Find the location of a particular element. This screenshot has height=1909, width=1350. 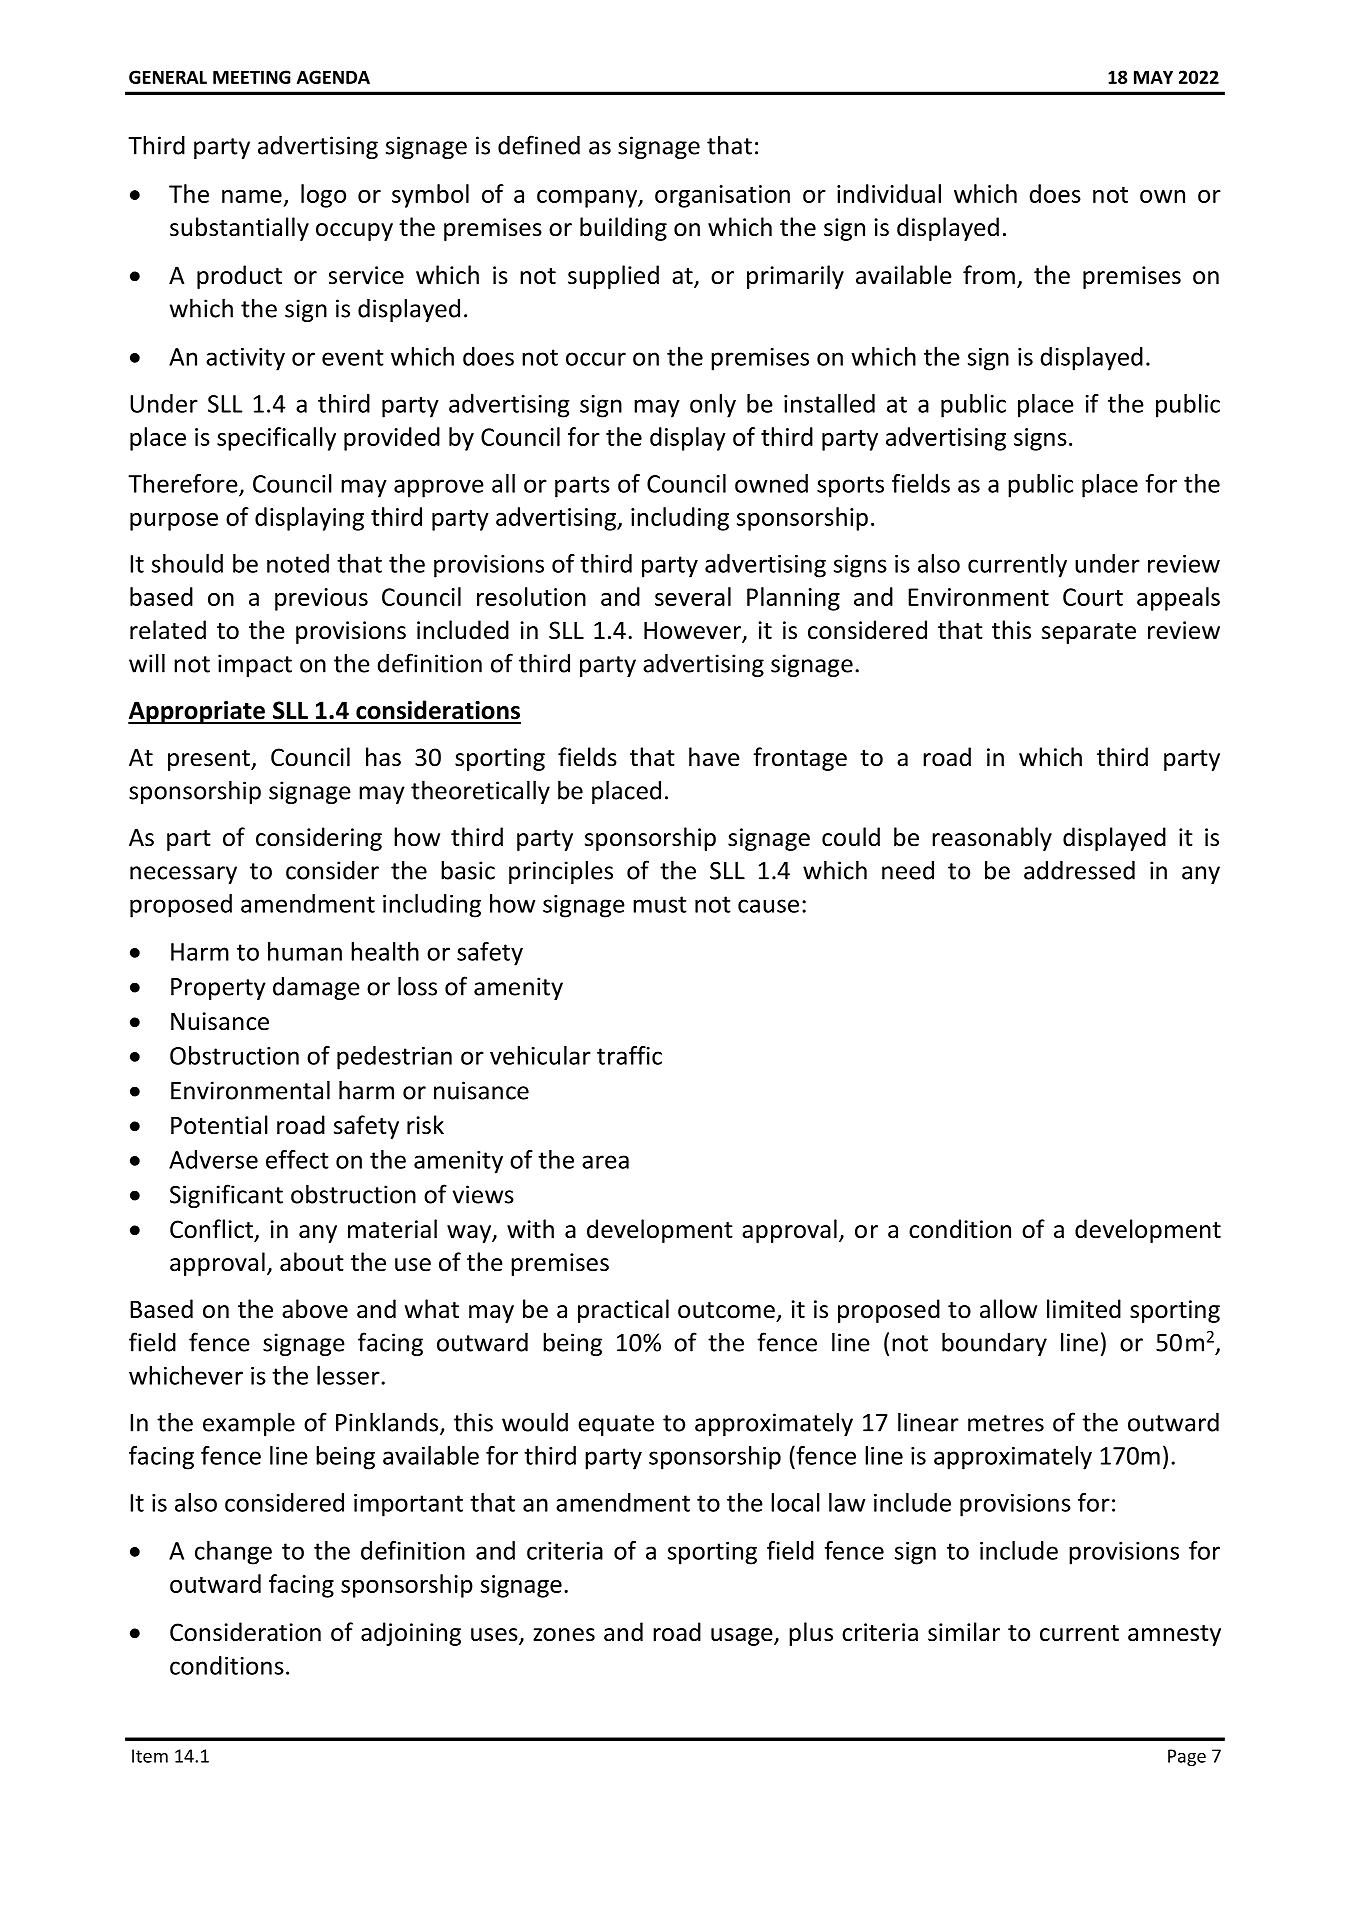

addressed is located at coordinates (1079, 870).
